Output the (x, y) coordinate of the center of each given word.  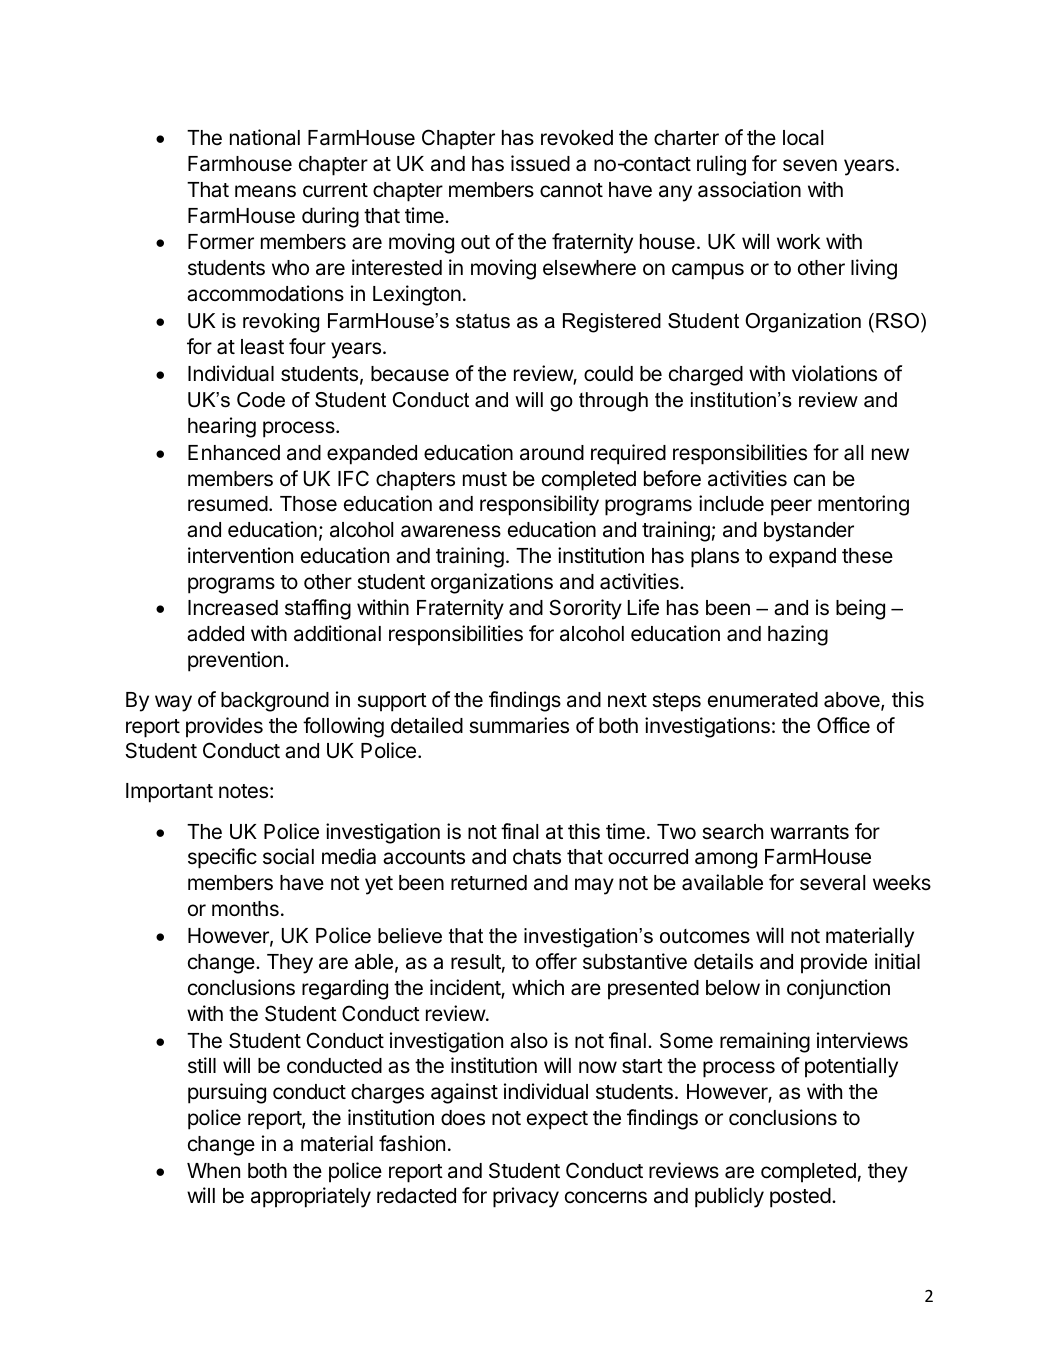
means (265, 191)
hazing (798, 635)
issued (540, 163)
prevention (235, 661)
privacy (526, 1197)
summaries (519, 725)
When (213, 1171)
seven (810, 165)
